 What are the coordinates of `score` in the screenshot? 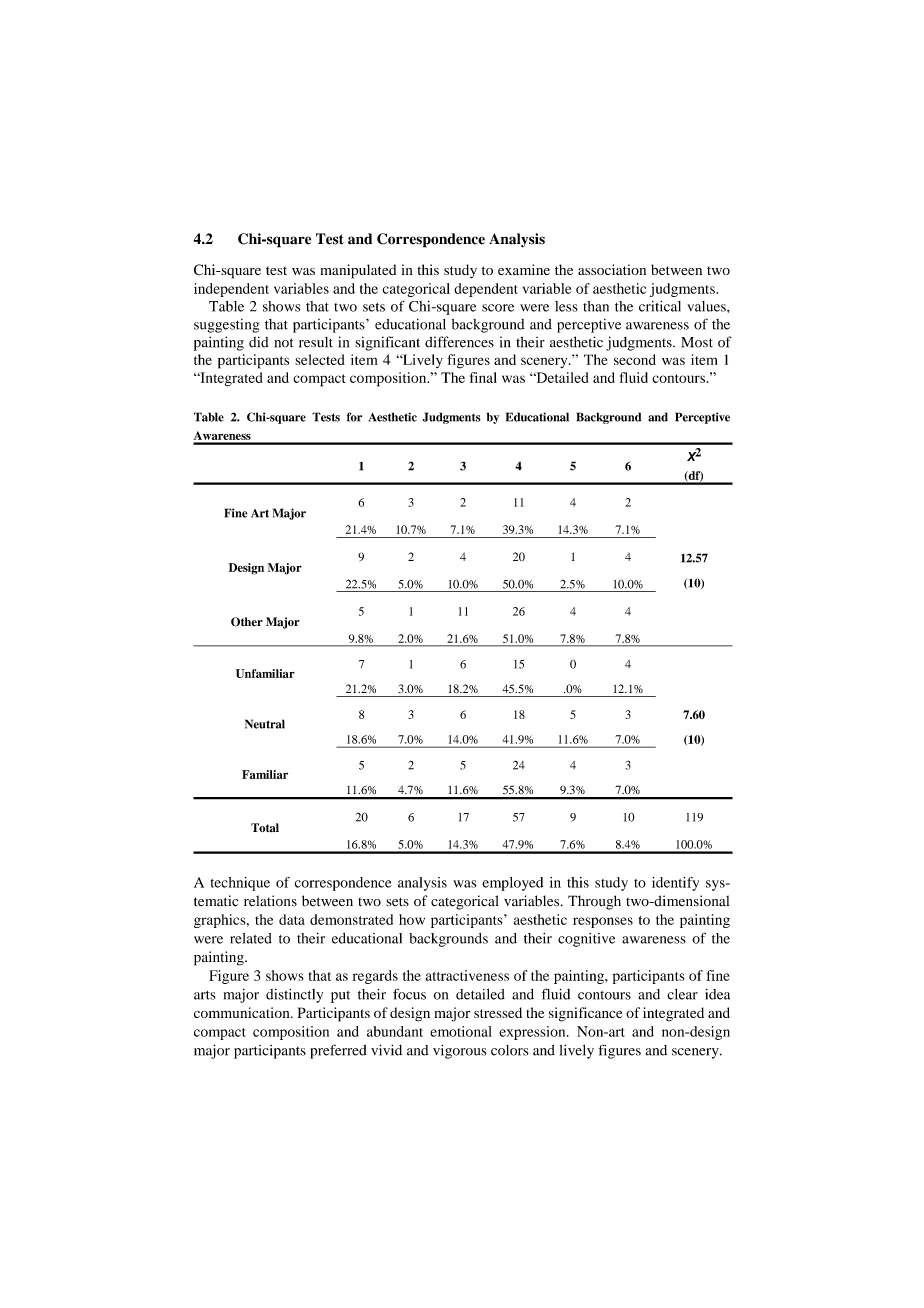 It's located at (498, 308).
